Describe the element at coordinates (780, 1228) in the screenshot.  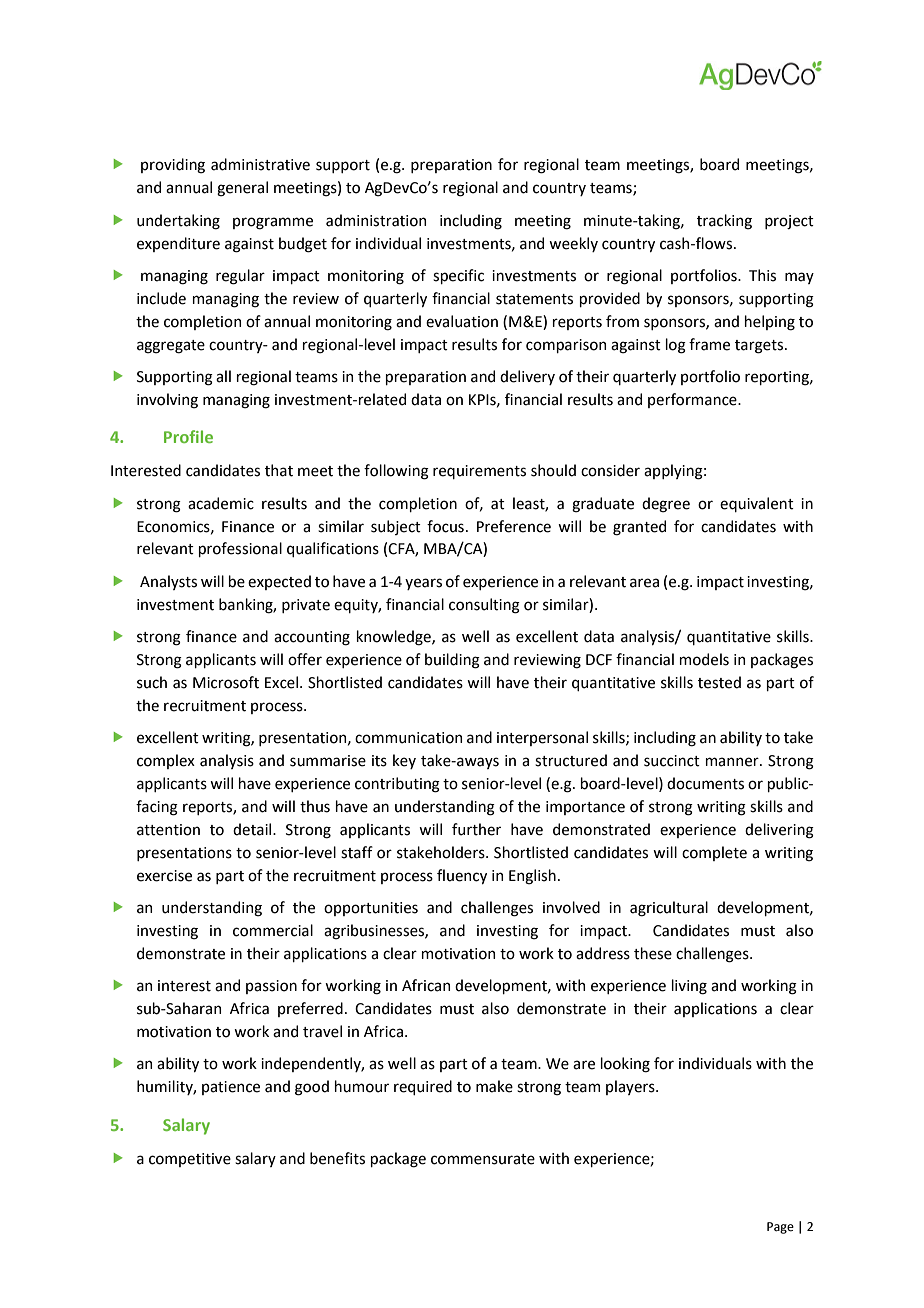
I see `Page` at that location.
